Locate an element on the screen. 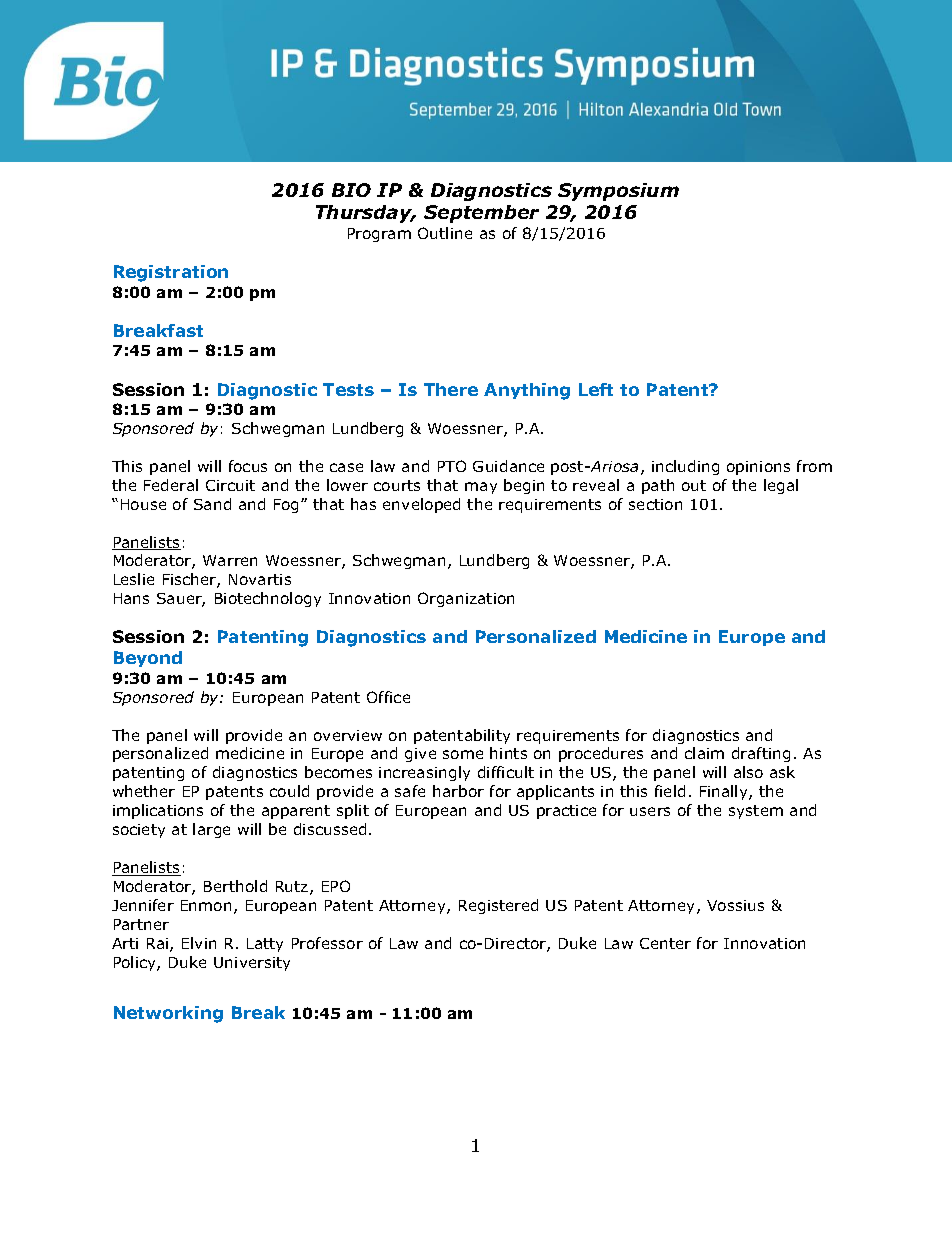 The height and width of the screenshot is (1233, 952). Symposium is located at coordinates (618, 192).
